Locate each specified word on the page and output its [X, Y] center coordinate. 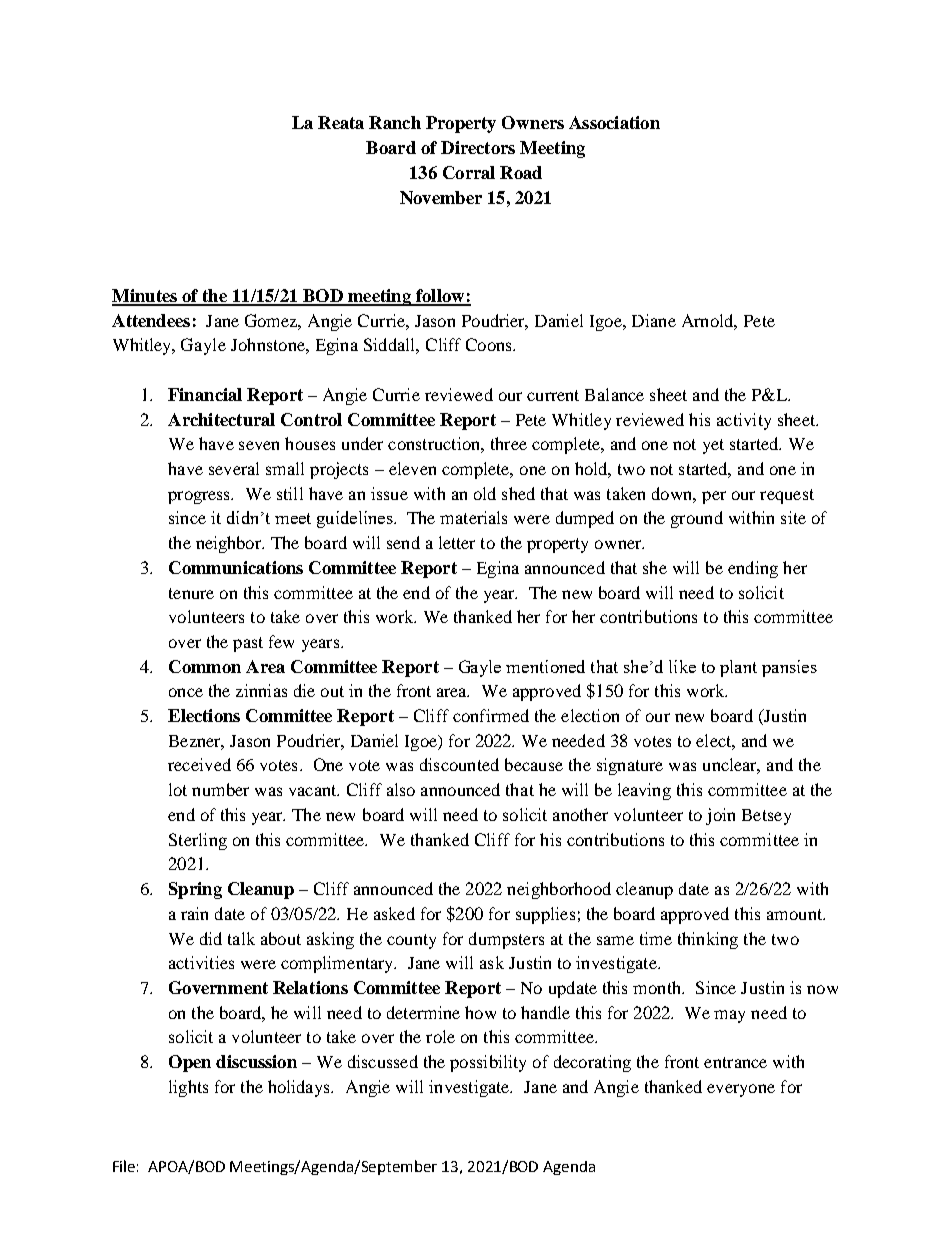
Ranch [395, 122]
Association [614, 122]
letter [457, 542]
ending [753, 569]
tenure [191, 593]
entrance [735, 1062]
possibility [488, 1063]
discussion [256, 1061]
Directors [478, 147]
